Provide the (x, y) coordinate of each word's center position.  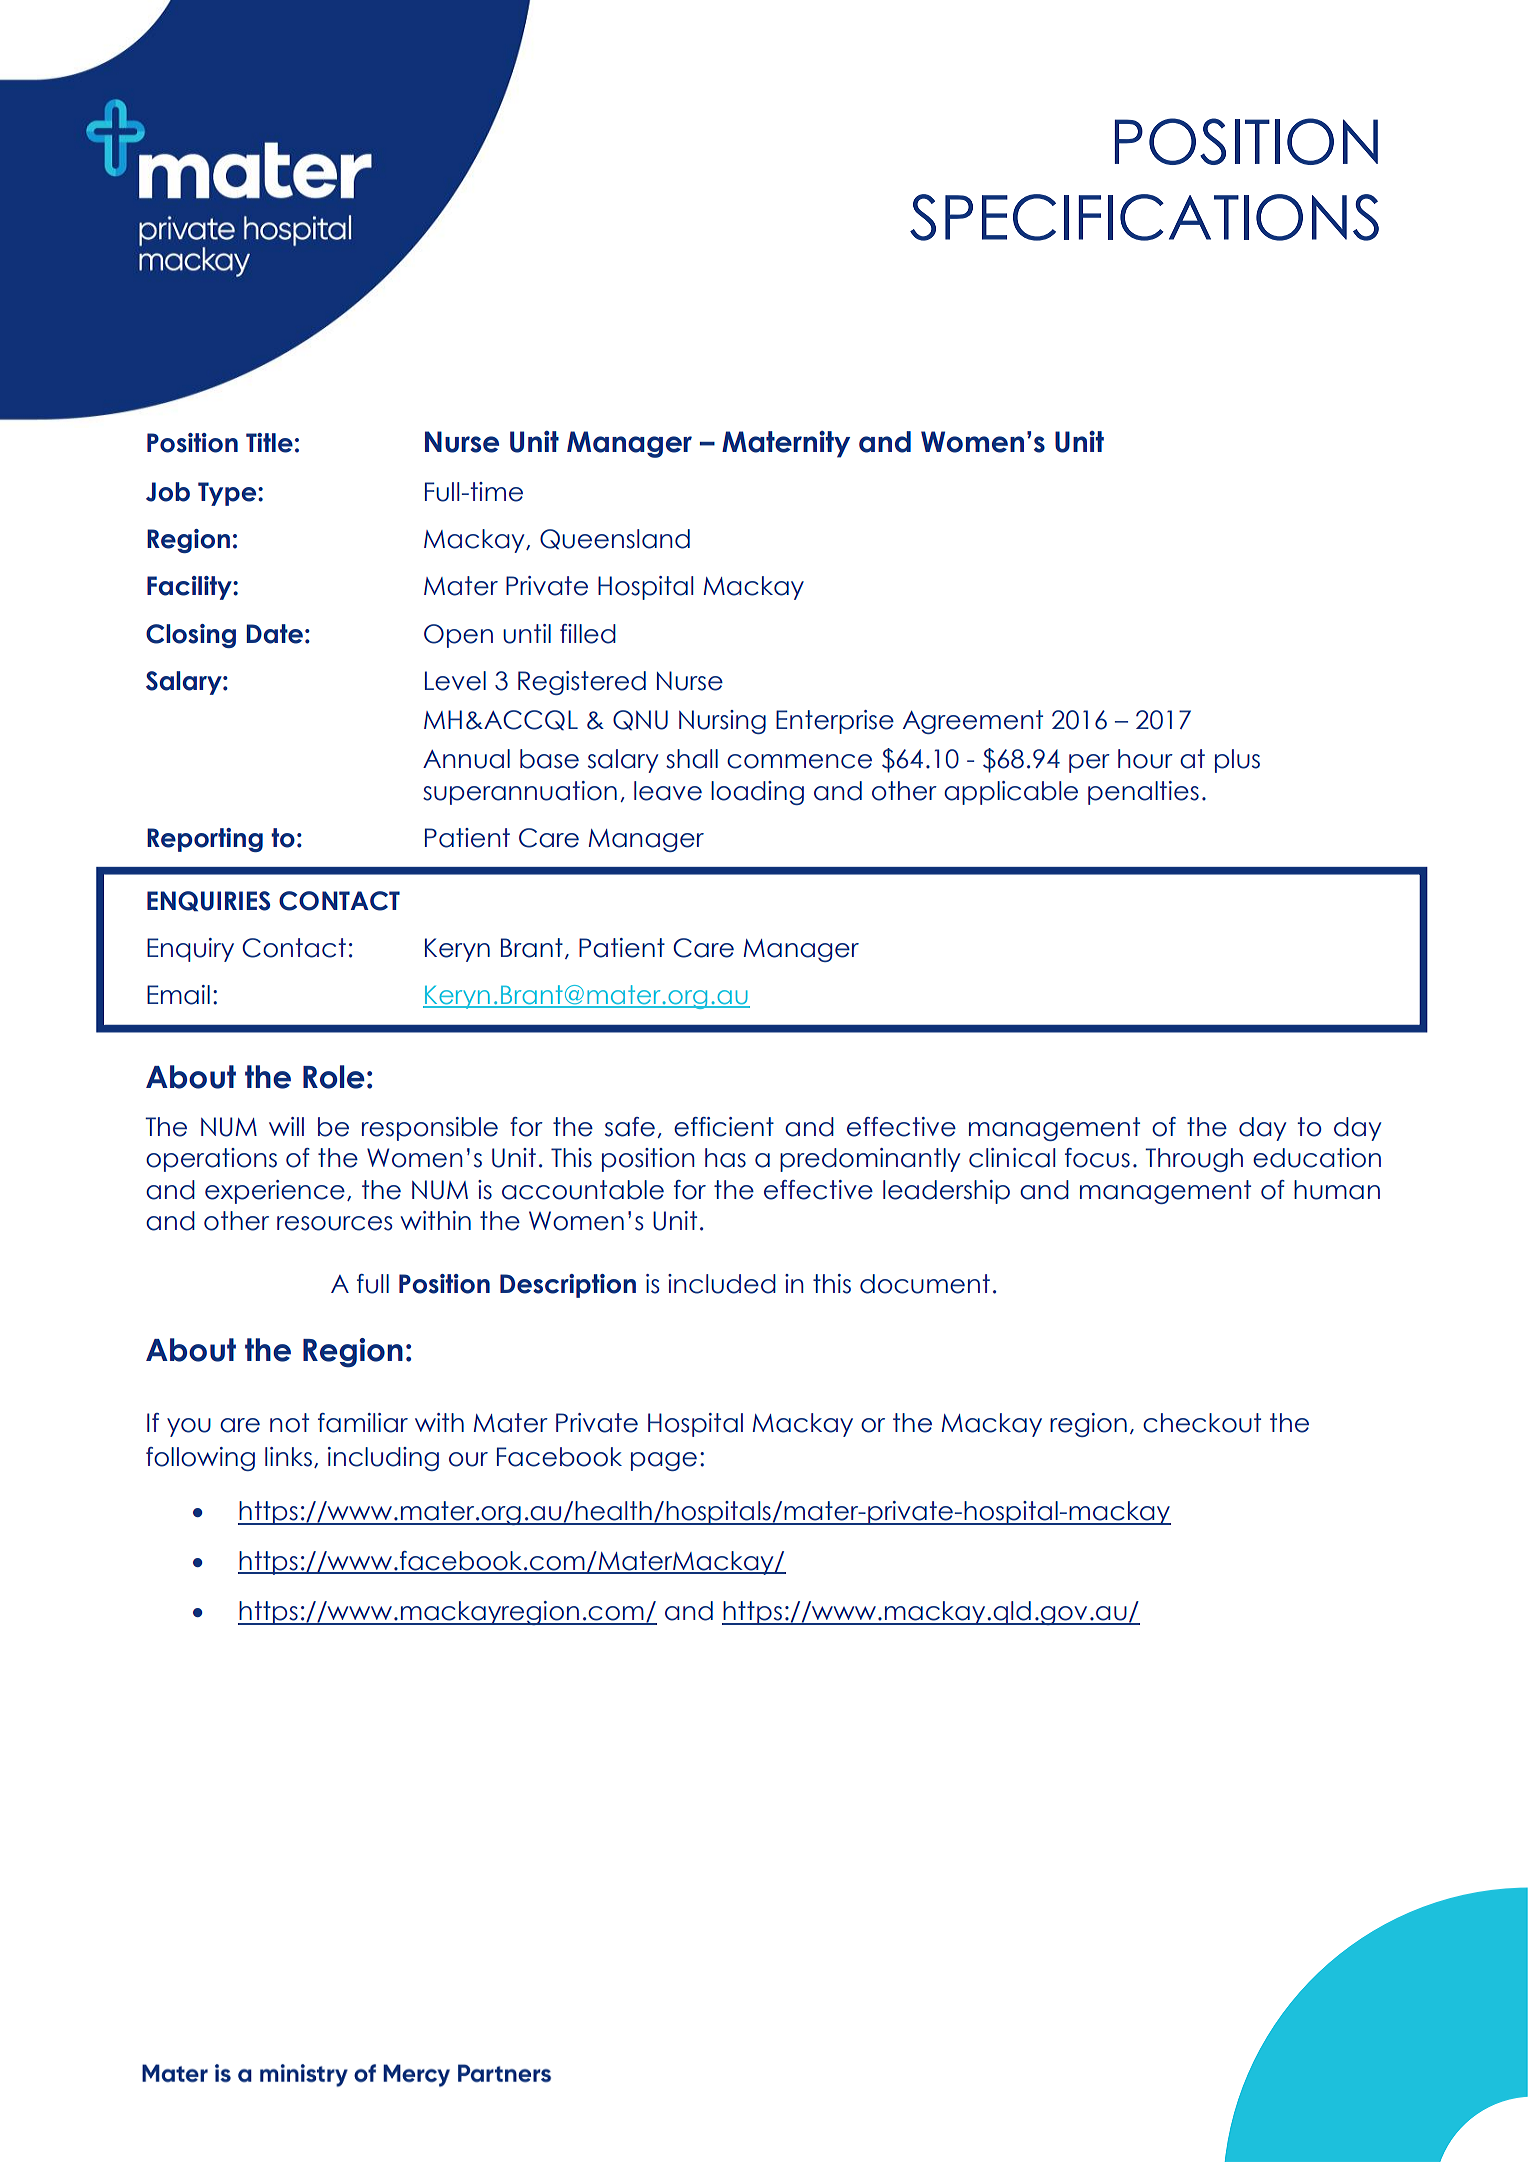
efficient (724, 1127)
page (664, 1461)
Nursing (722, 722)
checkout (1202, 1423)
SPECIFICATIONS (1144, 217)
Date (275, 634)
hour (1145, 759)
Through (1194, 1160)
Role (334, 1077)
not (289, 1423)
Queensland (615, 539)
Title (269, 443)
